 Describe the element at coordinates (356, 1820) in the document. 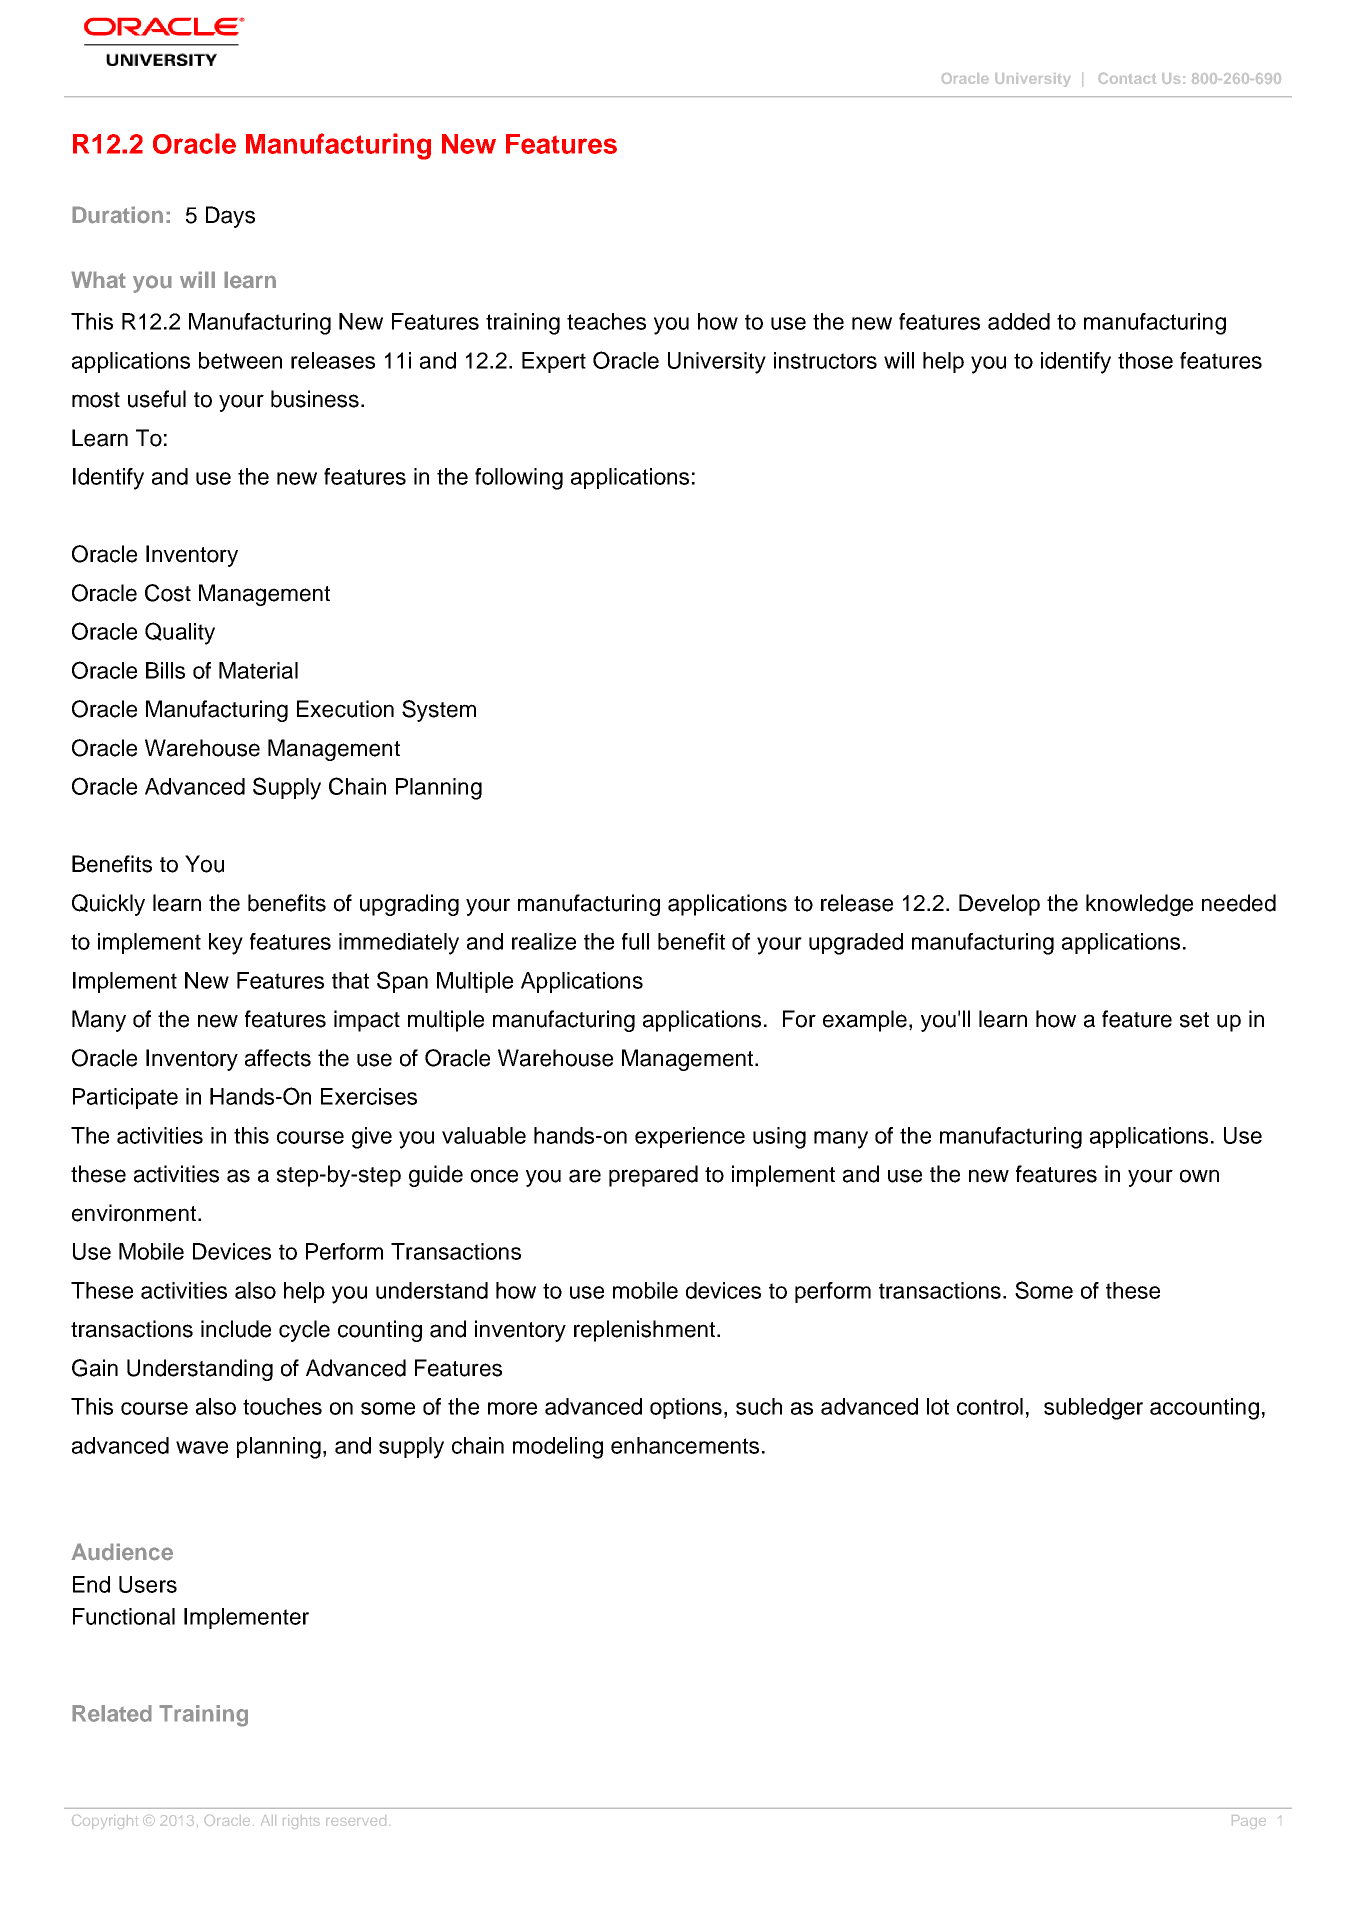

I see `reserved` at that location.
